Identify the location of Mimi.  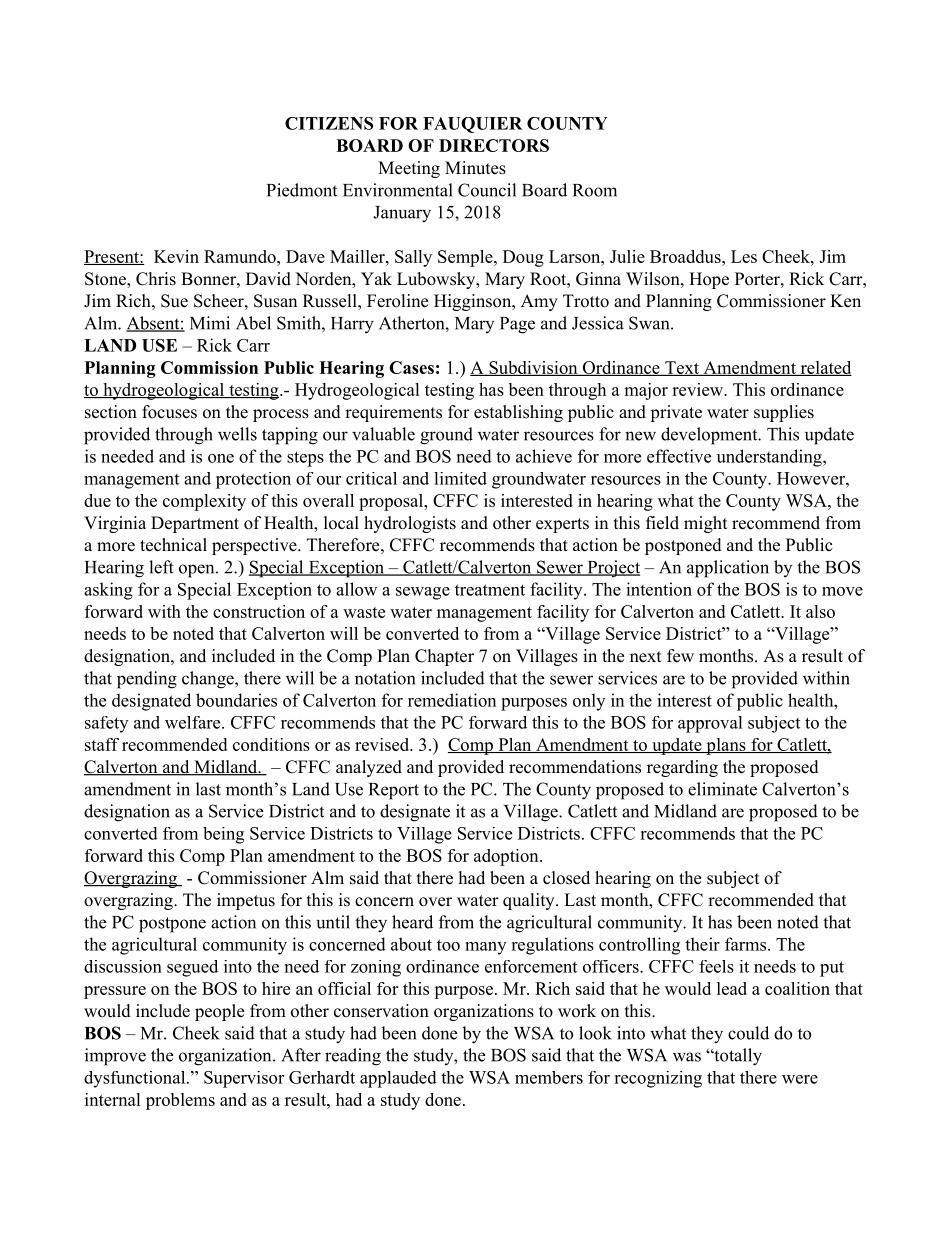
(210, 323).
